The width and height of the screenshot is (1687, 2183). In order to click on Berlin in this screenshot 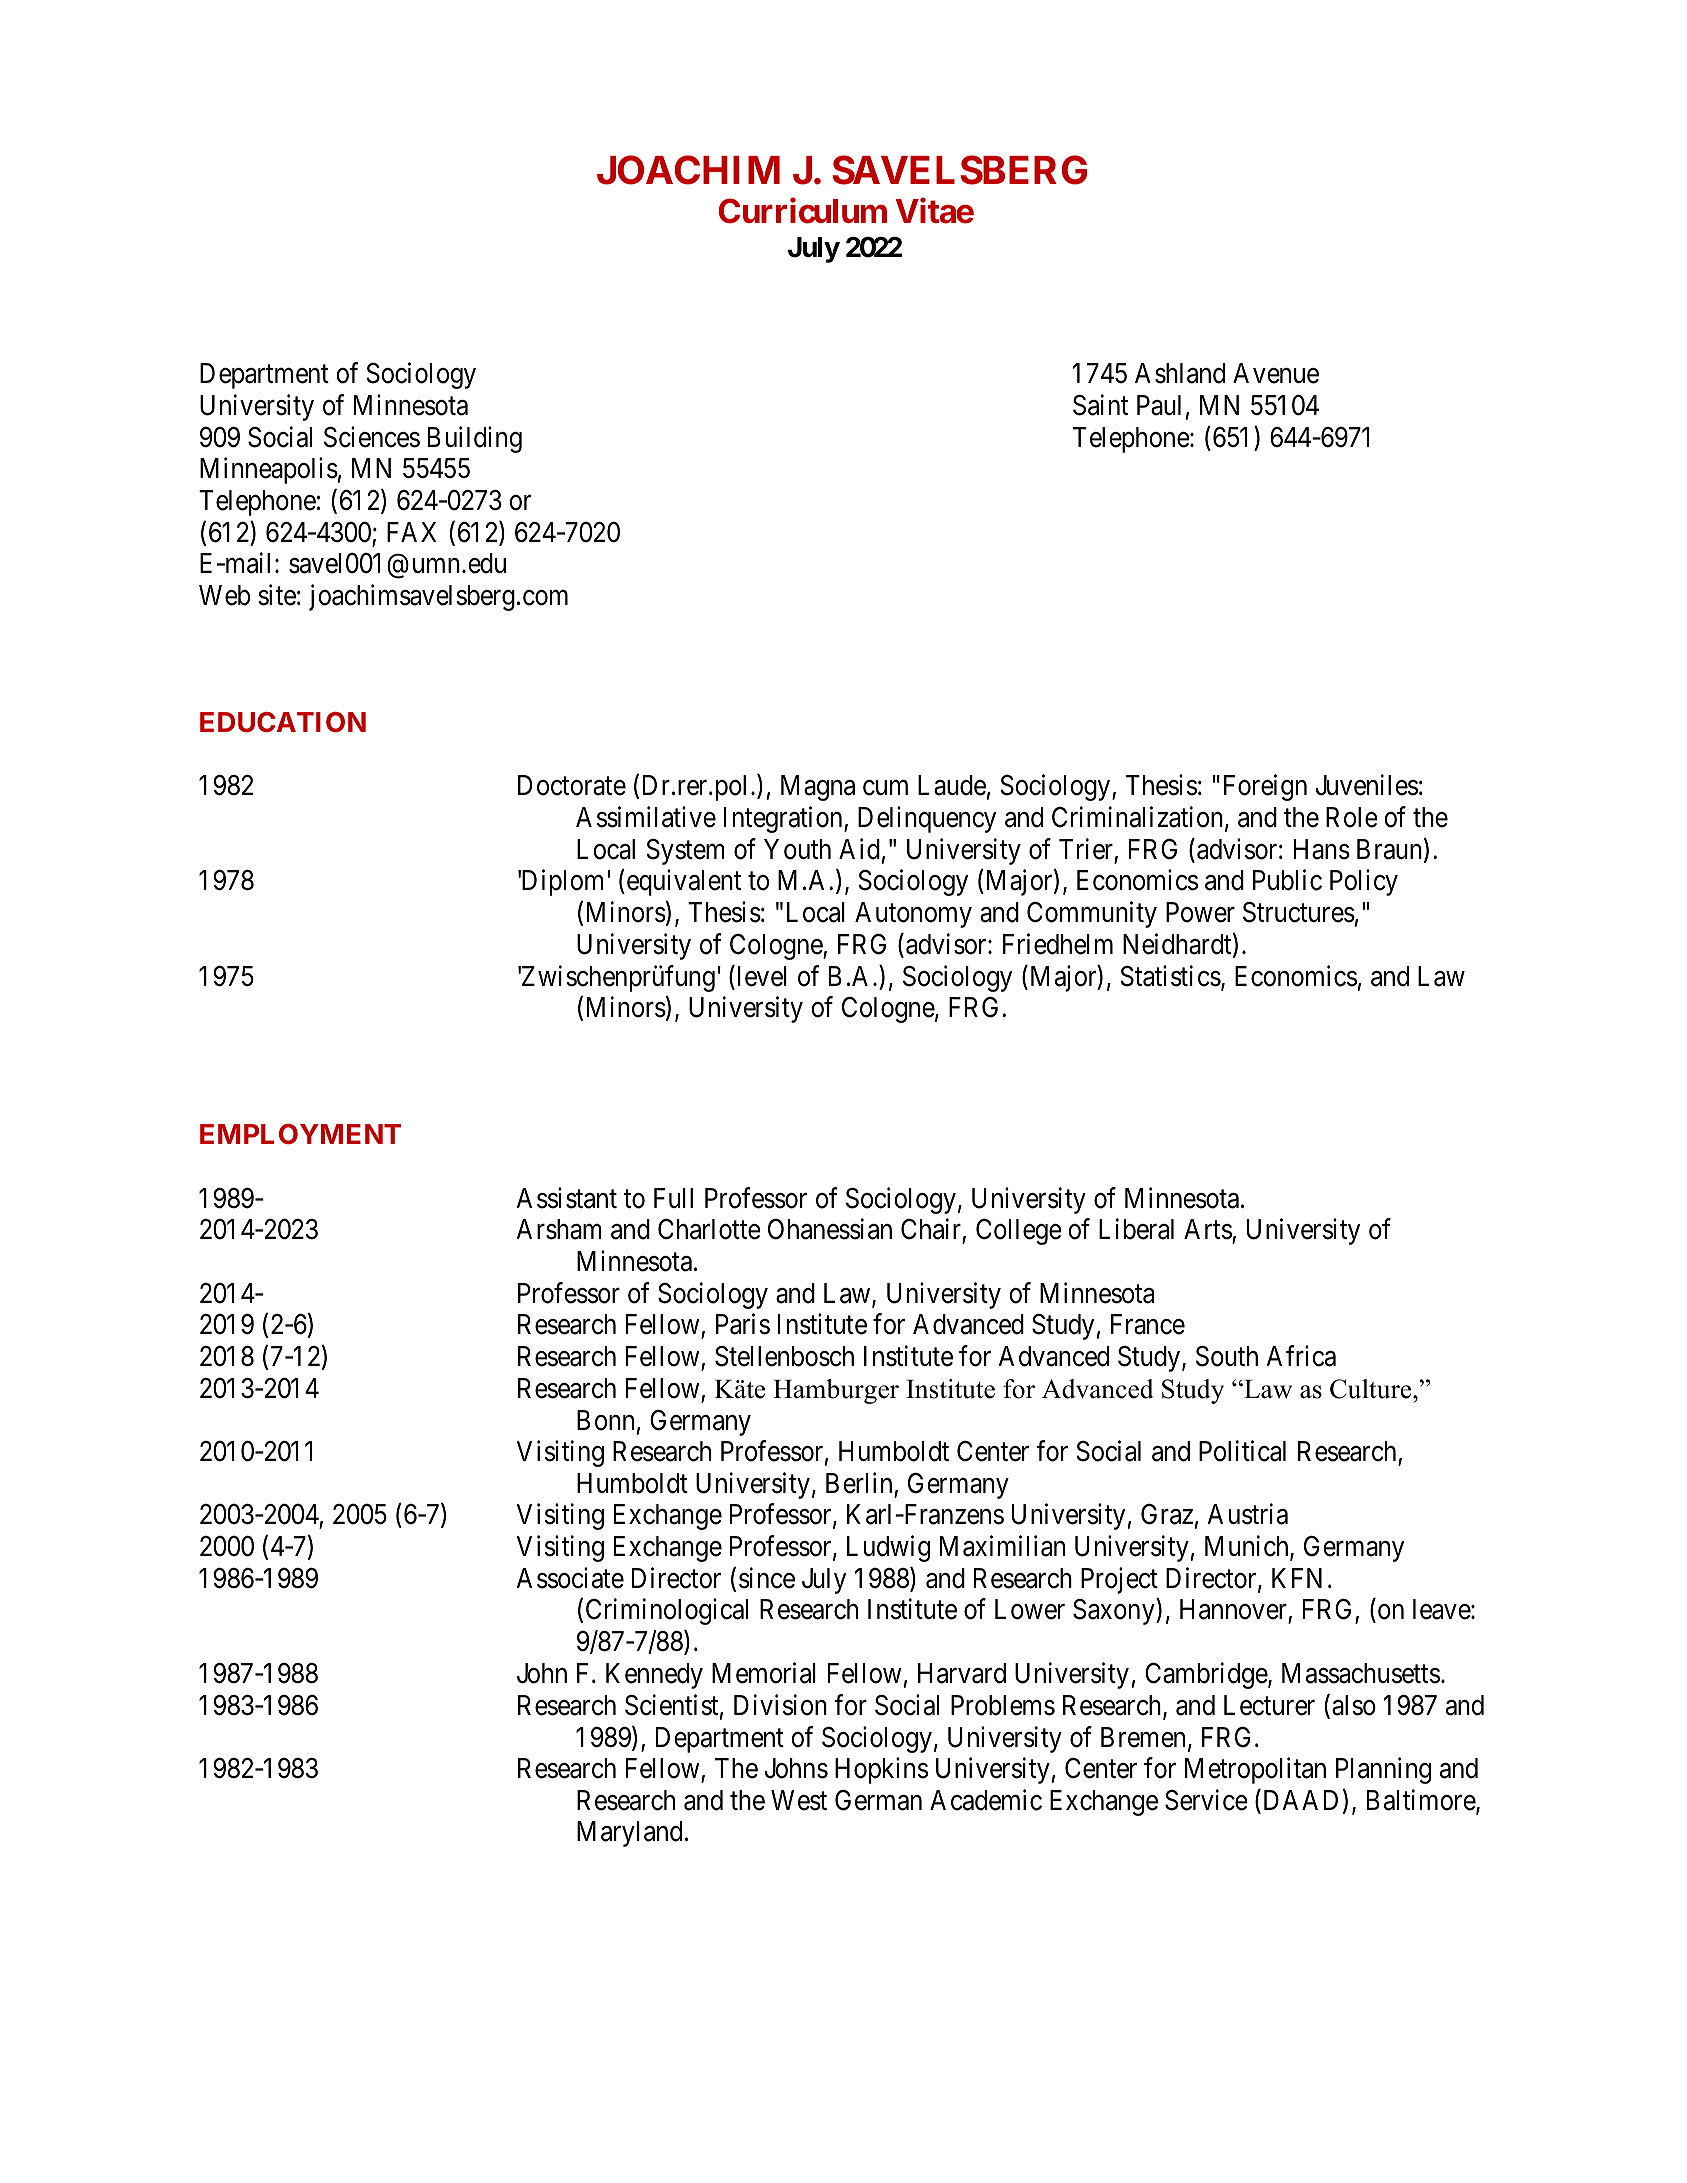, I will do `click(859, 1483)`.
